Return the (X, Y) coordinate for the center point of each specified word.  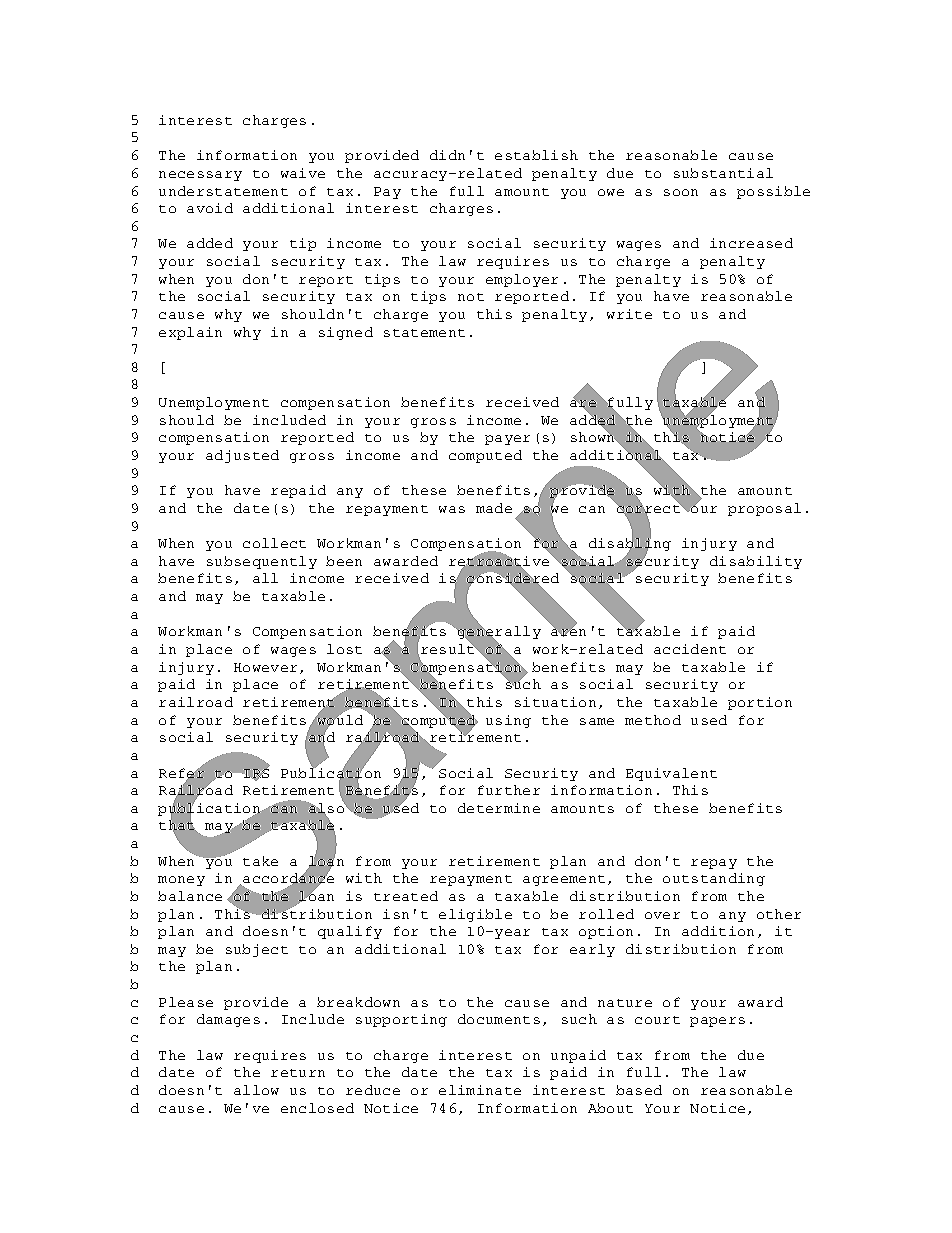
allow (256, 1090)
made (494, 508)
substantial (723, 173)
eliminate (480, 1090)
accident (690, 649)
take (260, 861)
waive (303, 173)
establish (536, 155)
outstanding (714, 879)
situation (555, 702)
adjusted (242, 456)
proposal (764, 509)
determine (499, 808)
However (265, 667)
